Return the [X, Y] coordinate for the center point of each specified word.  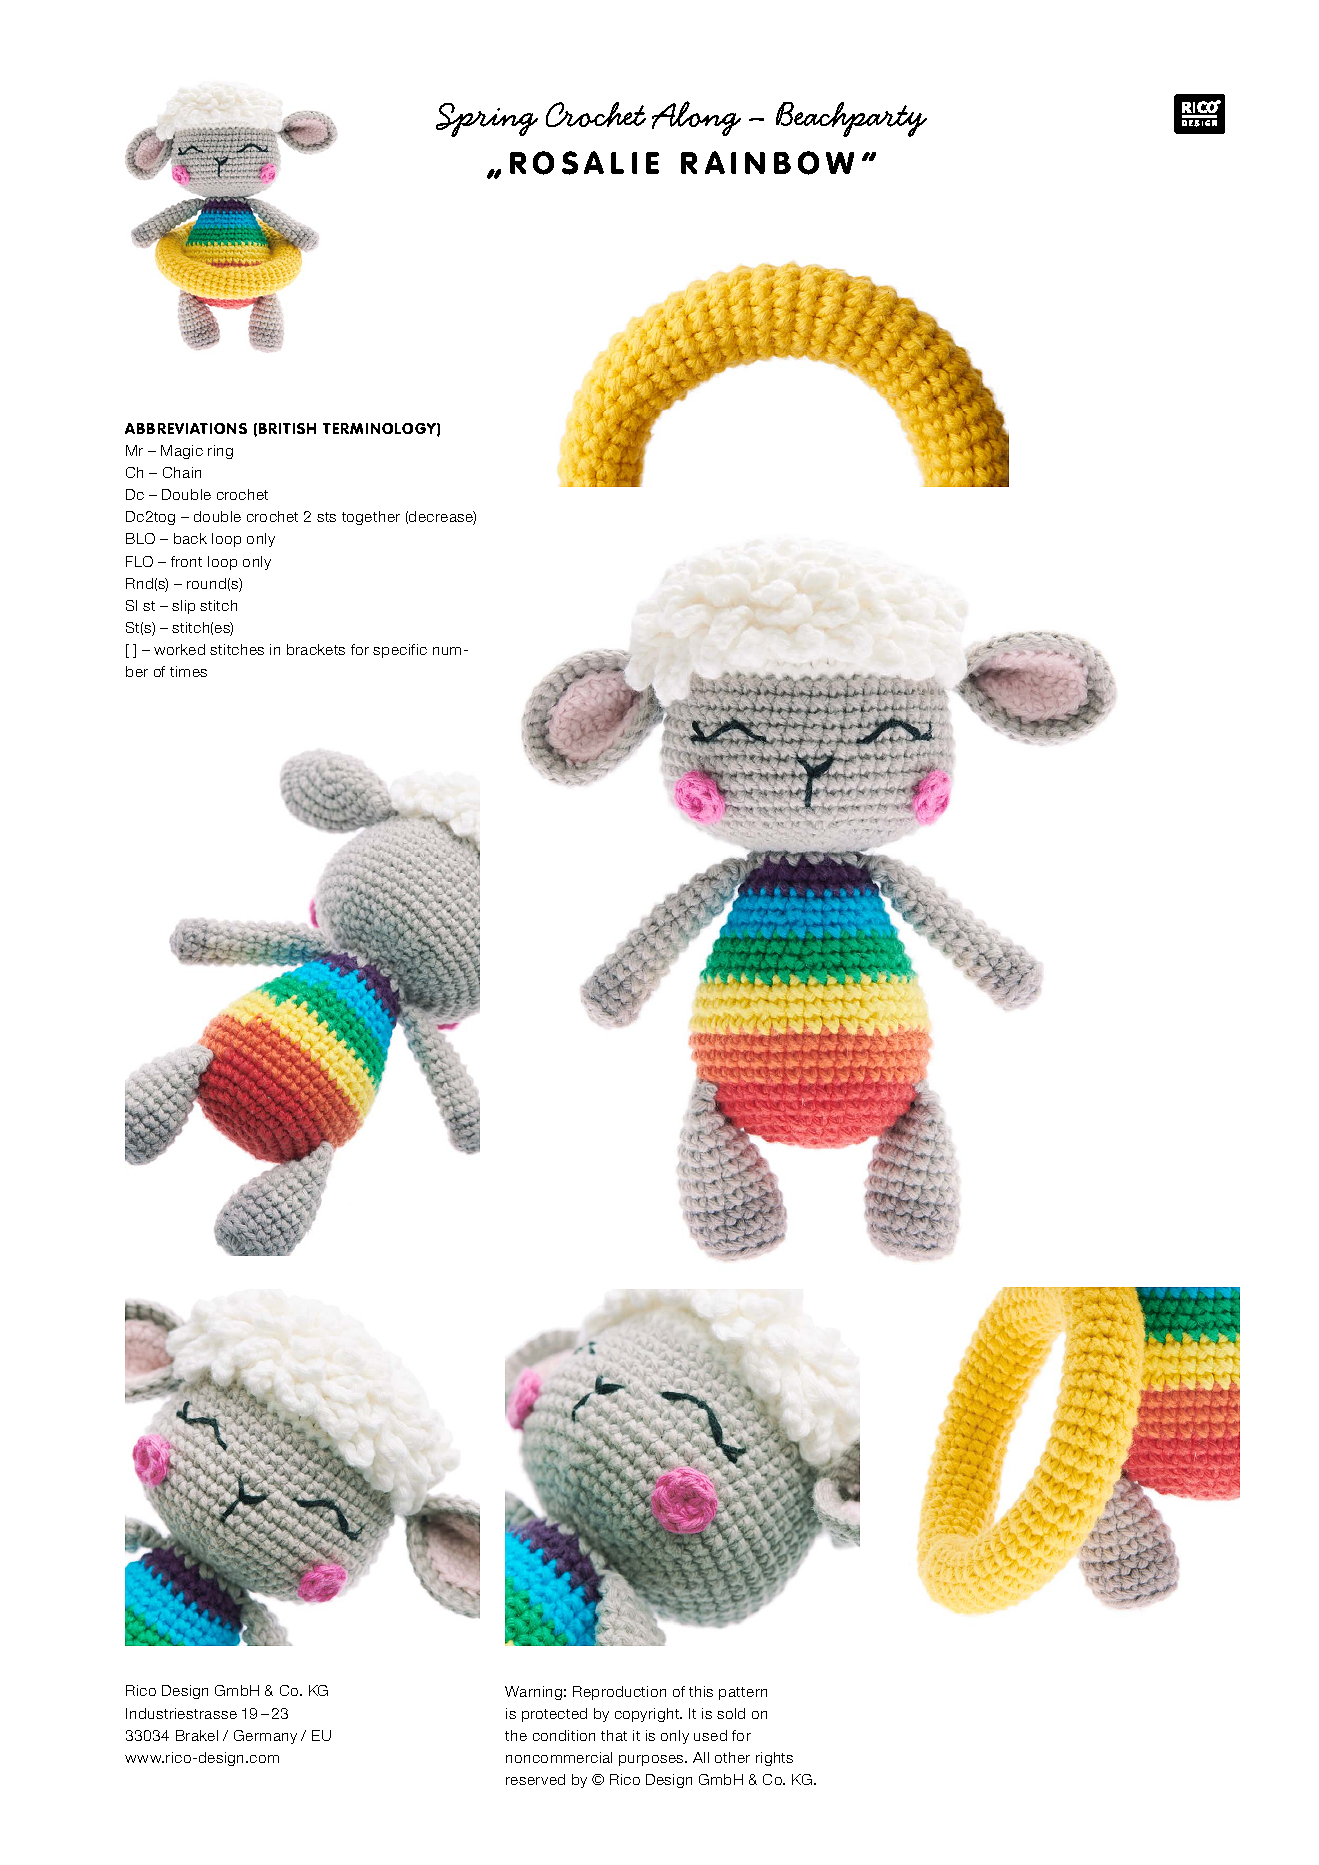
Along [696, 118]
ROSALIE [584, 163]
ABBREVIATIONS [186, 428]
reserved [535, 1779]
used [710, 1735]
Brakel [197, 1735]
